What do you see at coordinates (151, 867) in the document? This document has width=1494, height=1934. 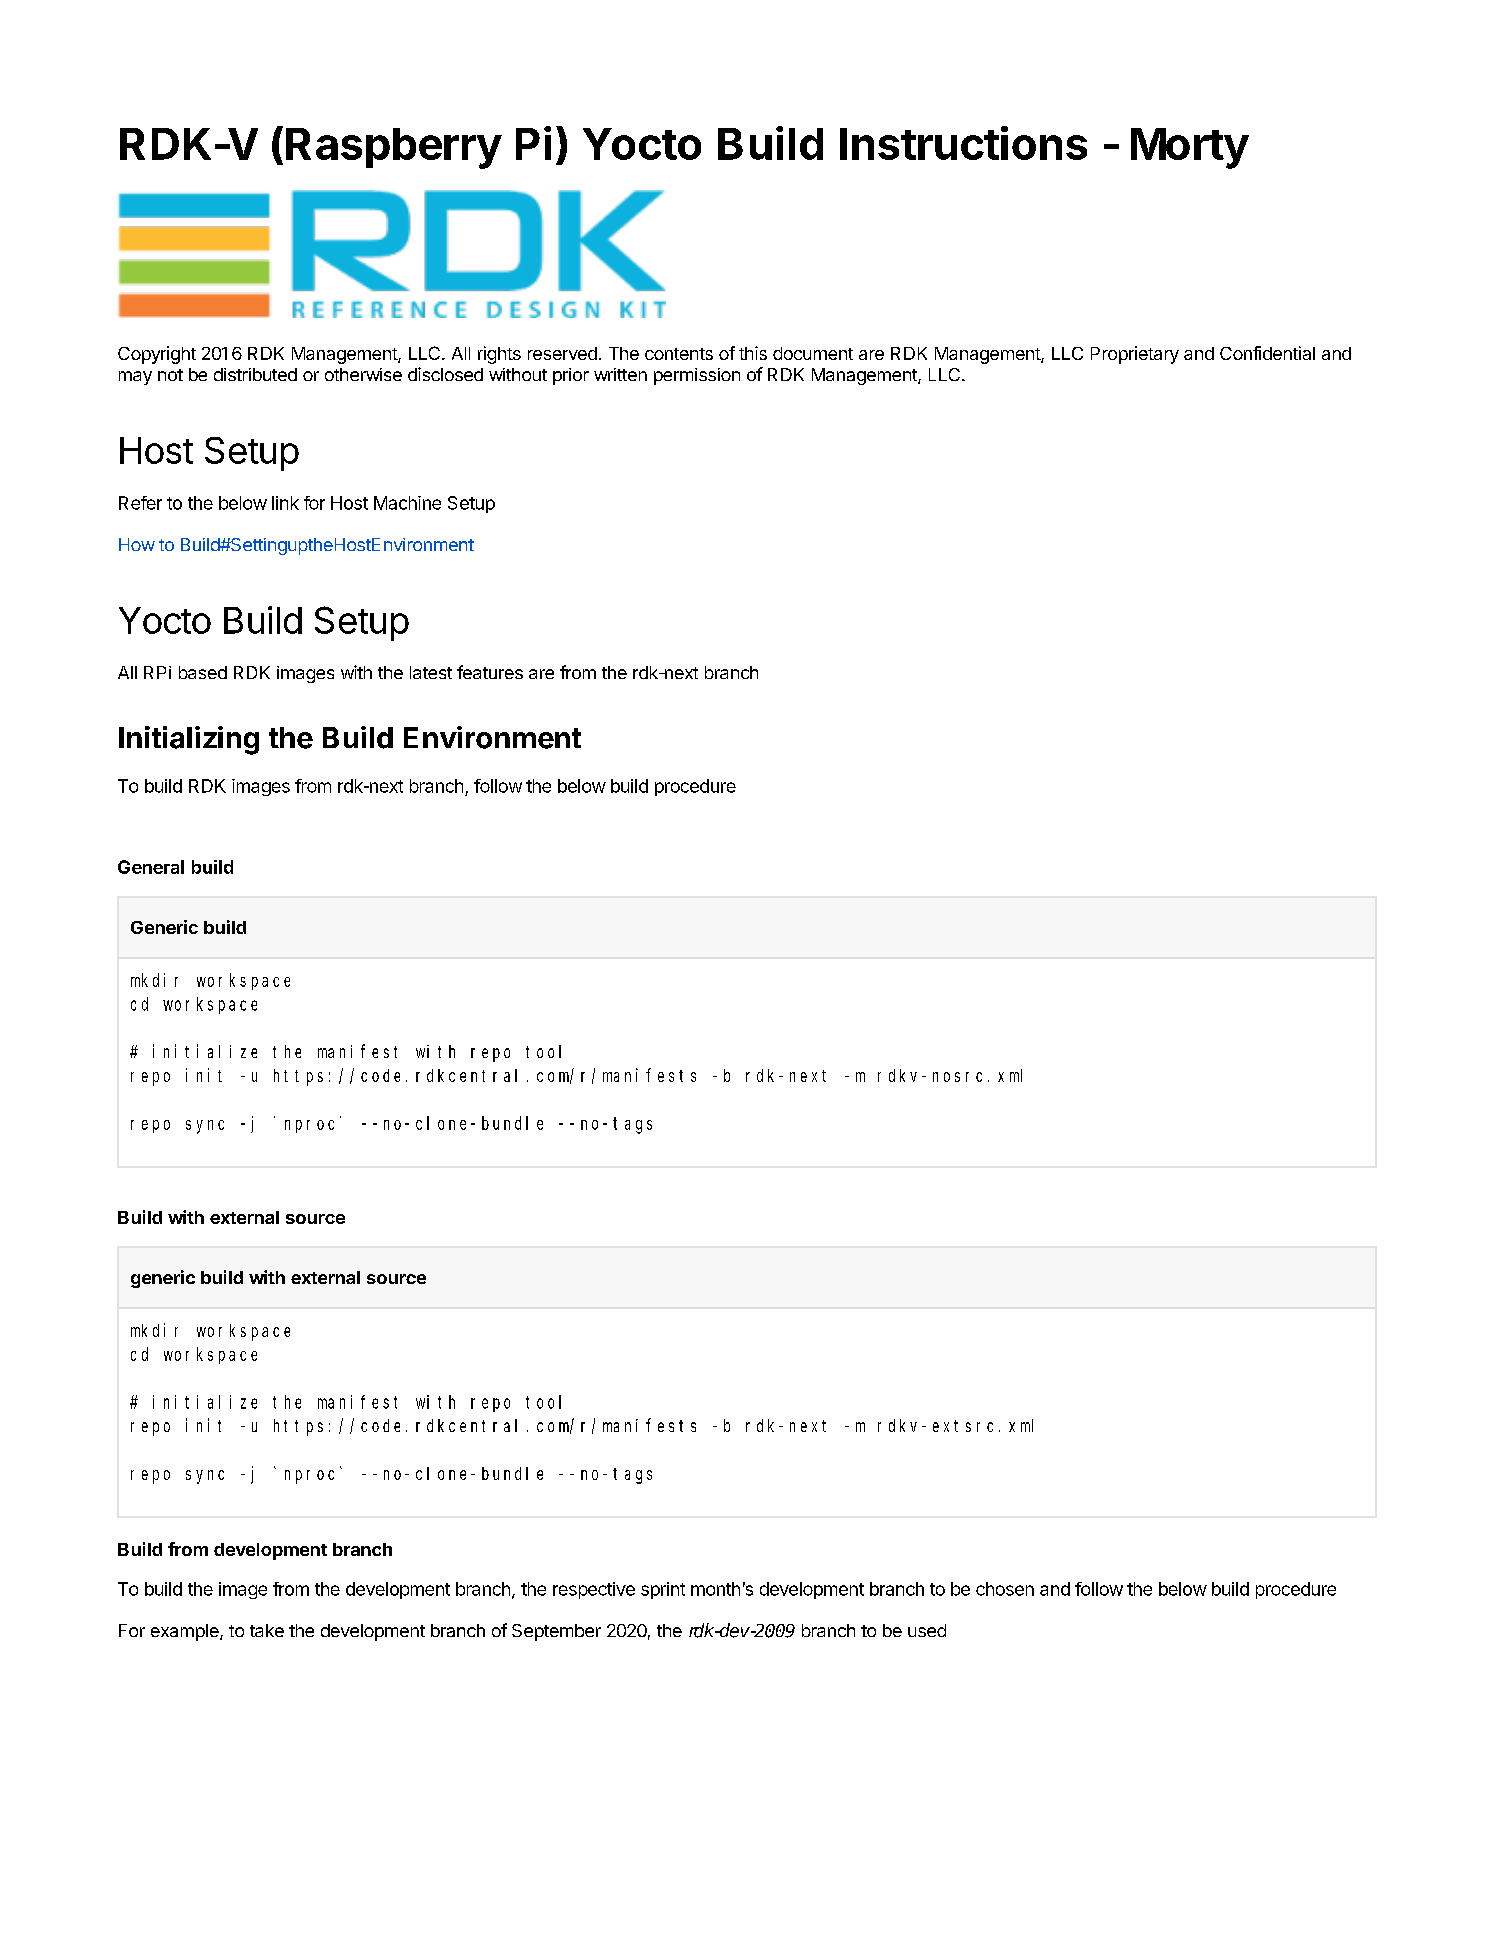 I see `General` at bounding box center [151, 867].
